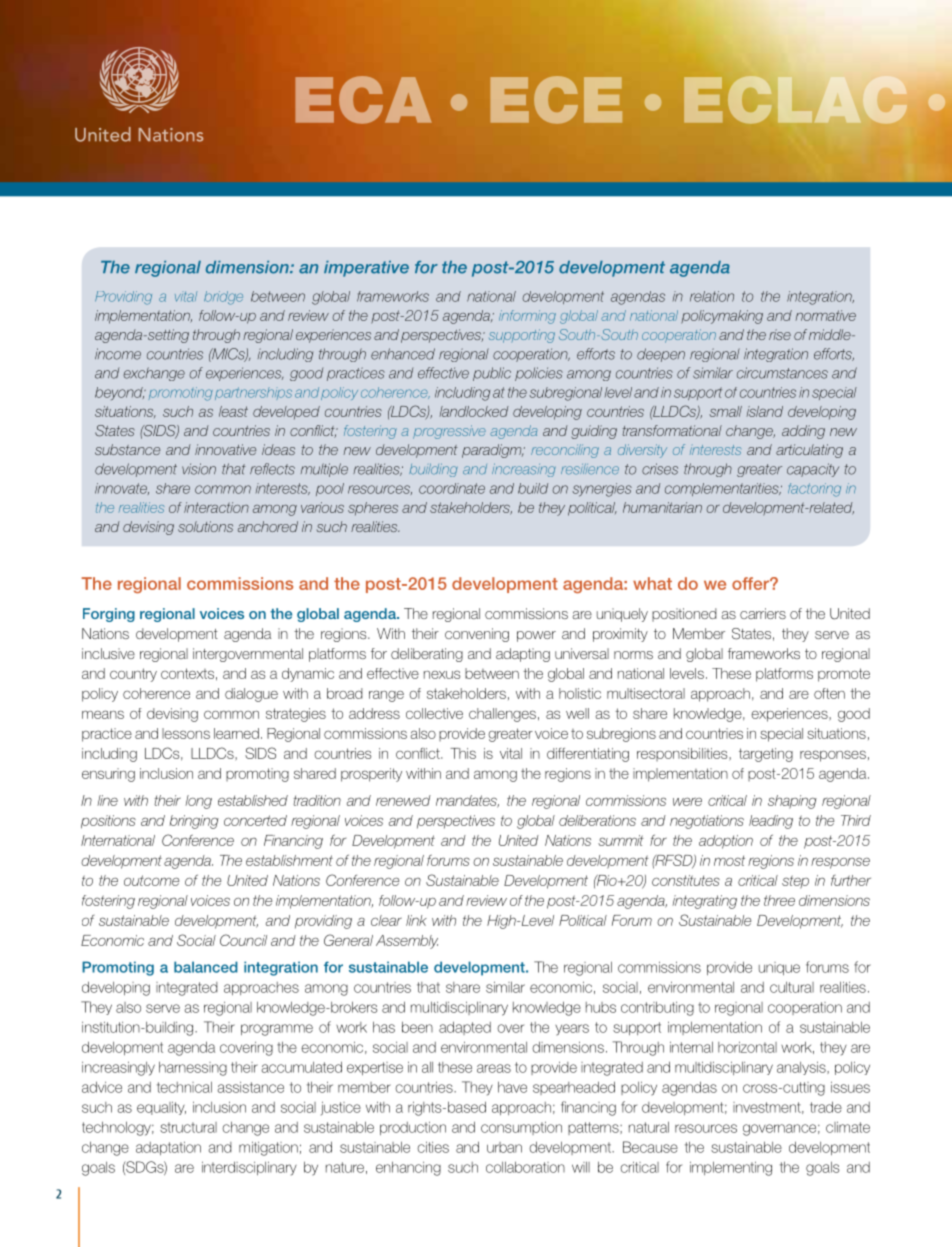 Image resolution: width=952 pixels, height=1247 pixels. I want to click on shaping, so click(792, 802).
